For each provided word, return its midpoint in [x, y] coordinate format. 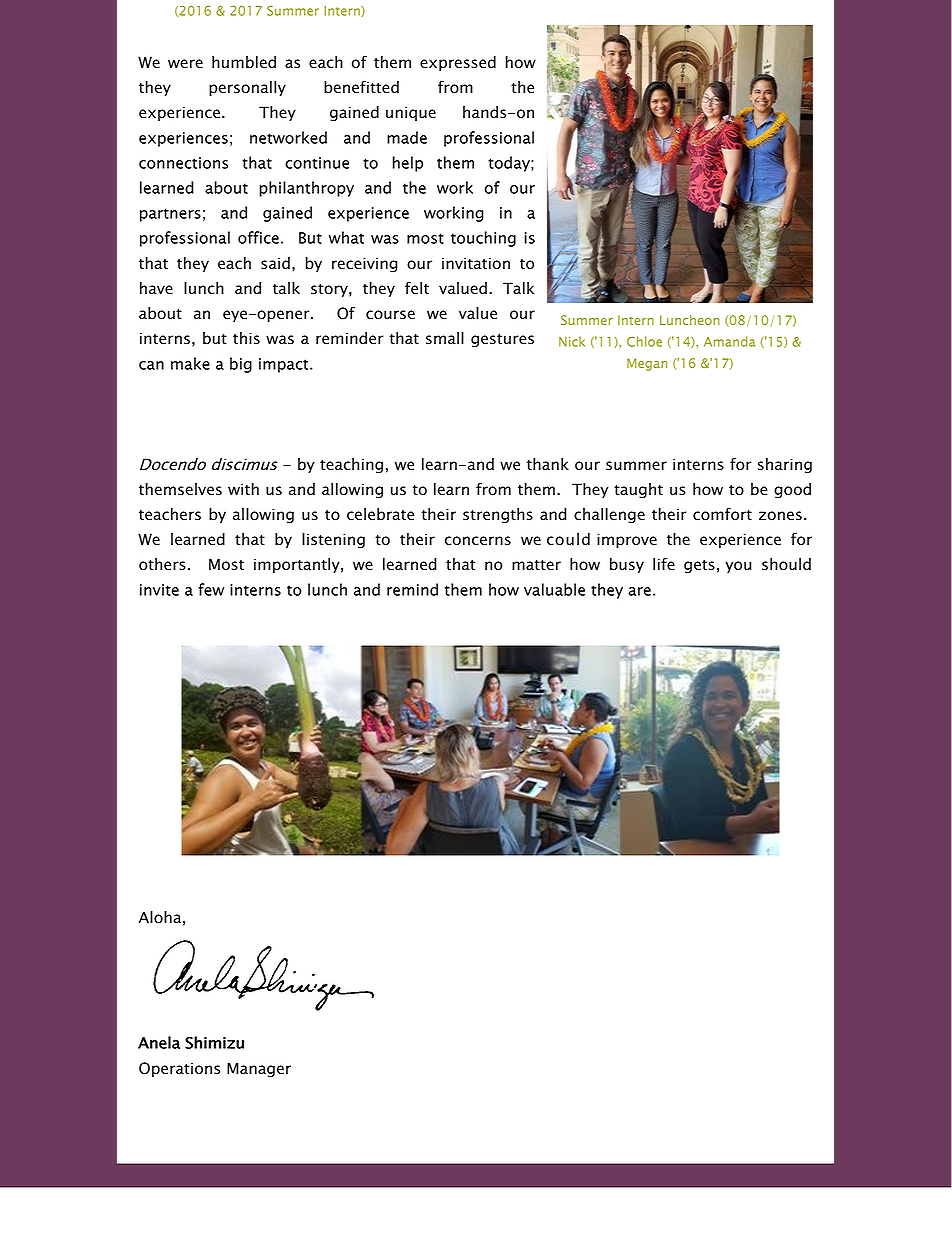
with [243, 489]
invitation [476, 263]
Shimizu [214, 1042]
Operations [179, 1069]
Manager [259, 1070]
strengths [498, 516]
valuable [554, 589]
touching [483, 239]
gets [699, 567]
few [211, 589]
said [275, 263]
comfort [722, 514]
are [639, 591]
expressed [458, 63]
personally [247, 88]
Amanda [729, 341]
